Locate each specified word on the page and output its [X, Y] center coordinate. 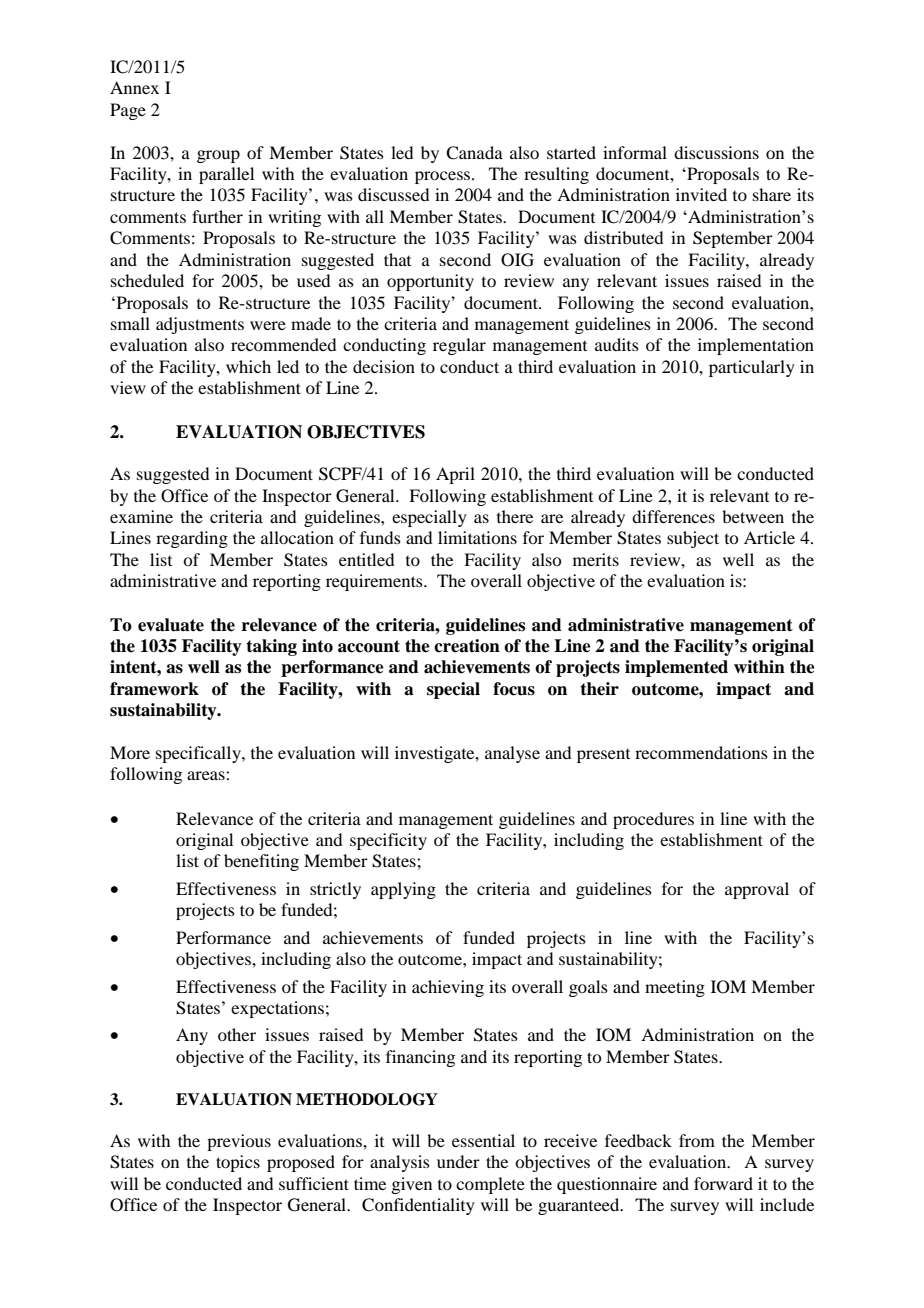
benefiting [261, 862]
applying [403, 890]
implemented [676, 668]
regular [459, 346]
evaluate [171, 625]
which [248, 366]
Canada [474, 153]
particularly [752, 368]
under [458, 1161]
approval [757, 890]
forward [723, 1183]
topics [238, 1163]
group [218, 156]
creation [467, 646]
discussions [716, 152]
